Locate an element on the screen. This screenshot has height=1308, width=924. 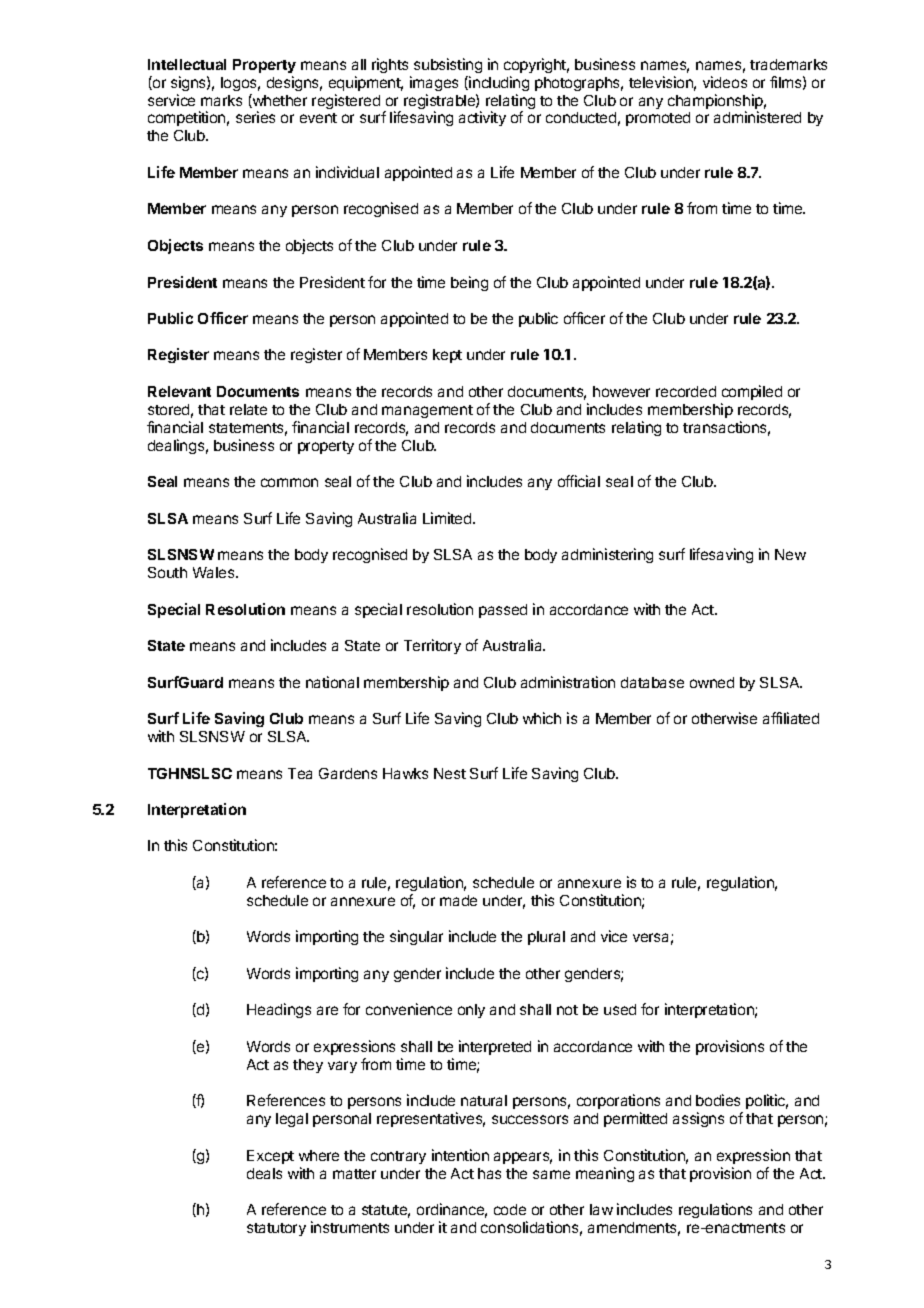
videos is located at coordinates (725, 82).
